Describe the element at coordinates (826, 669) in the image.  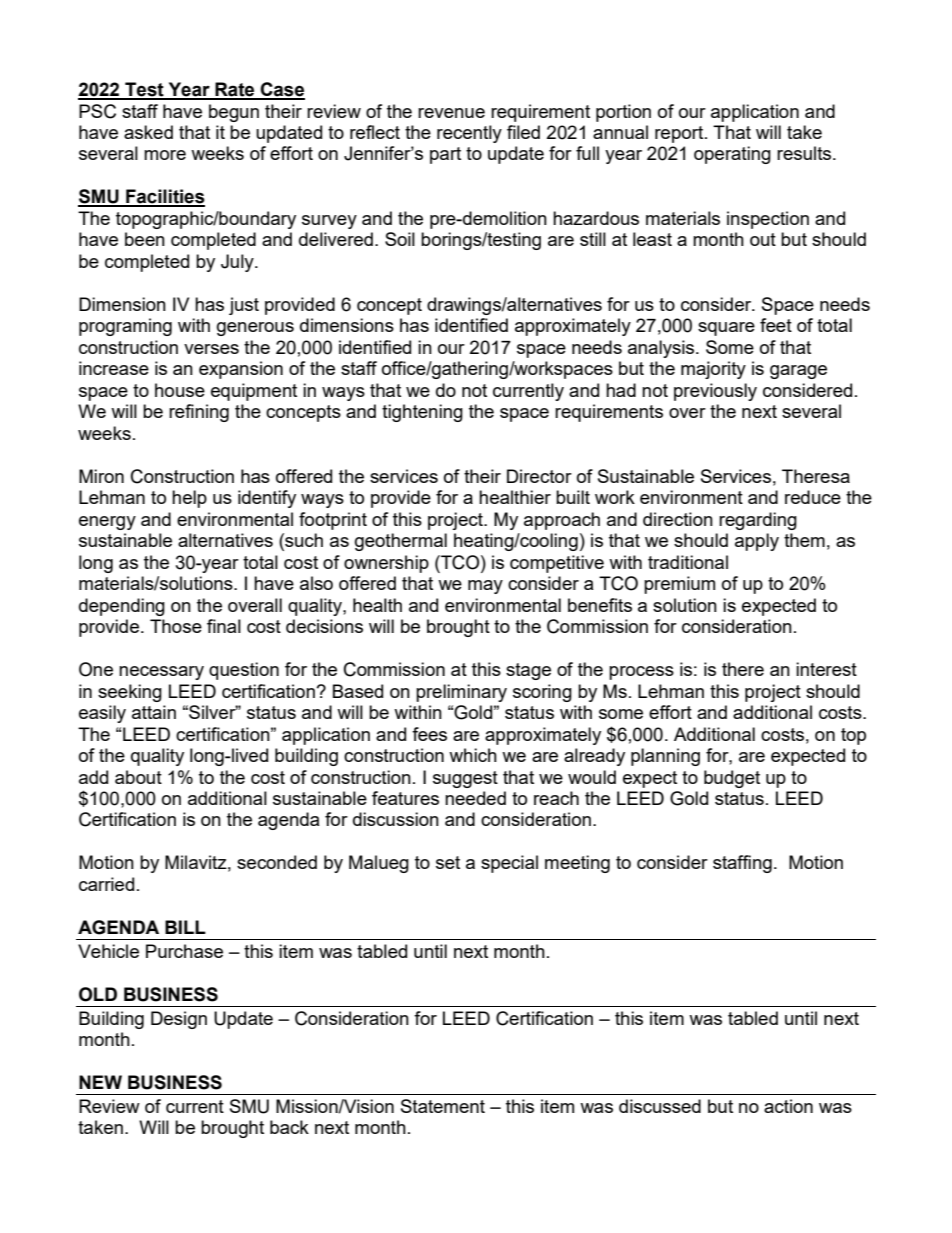
I see `interest` at that location.
